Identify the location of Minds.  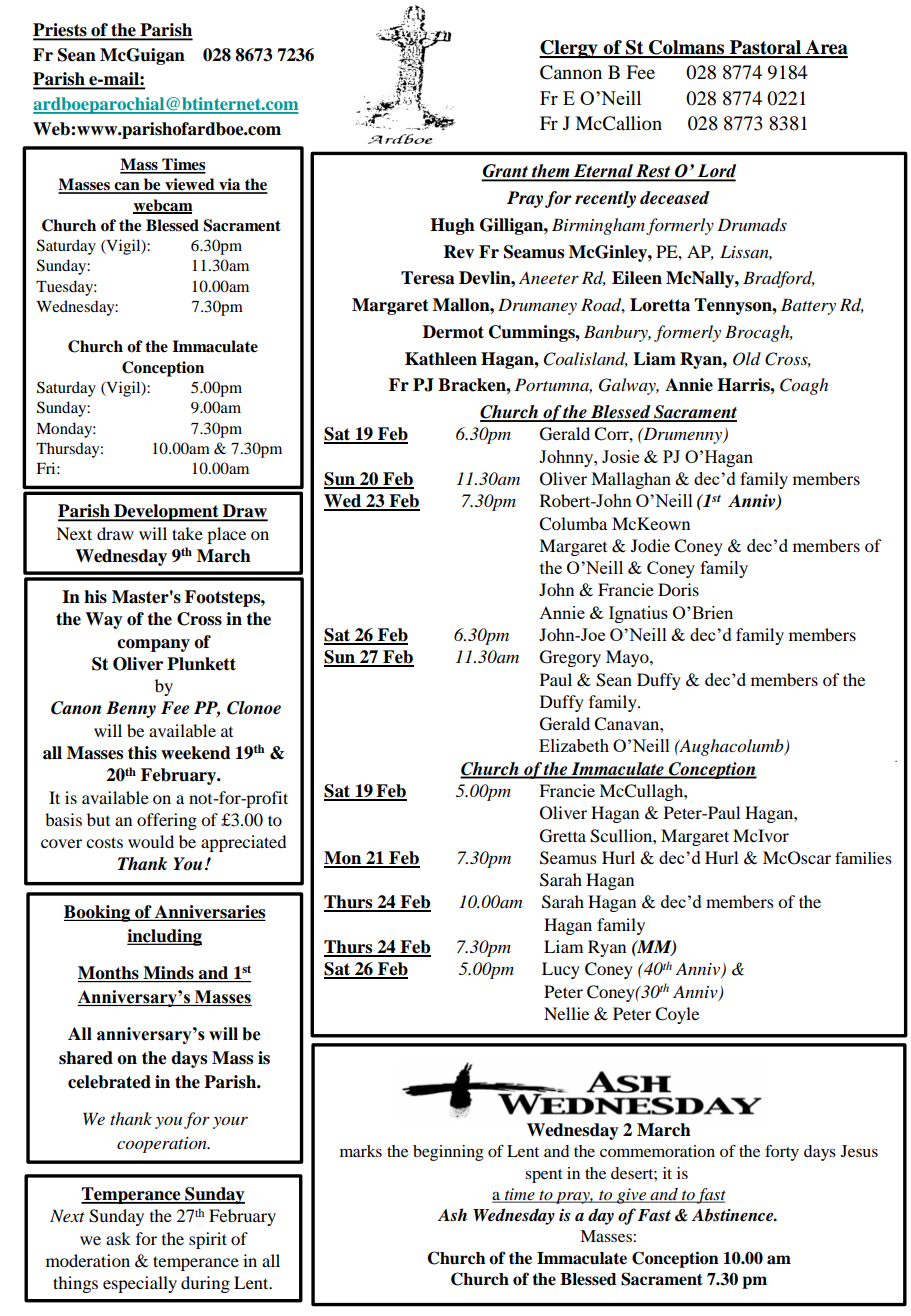
(168, 974).
